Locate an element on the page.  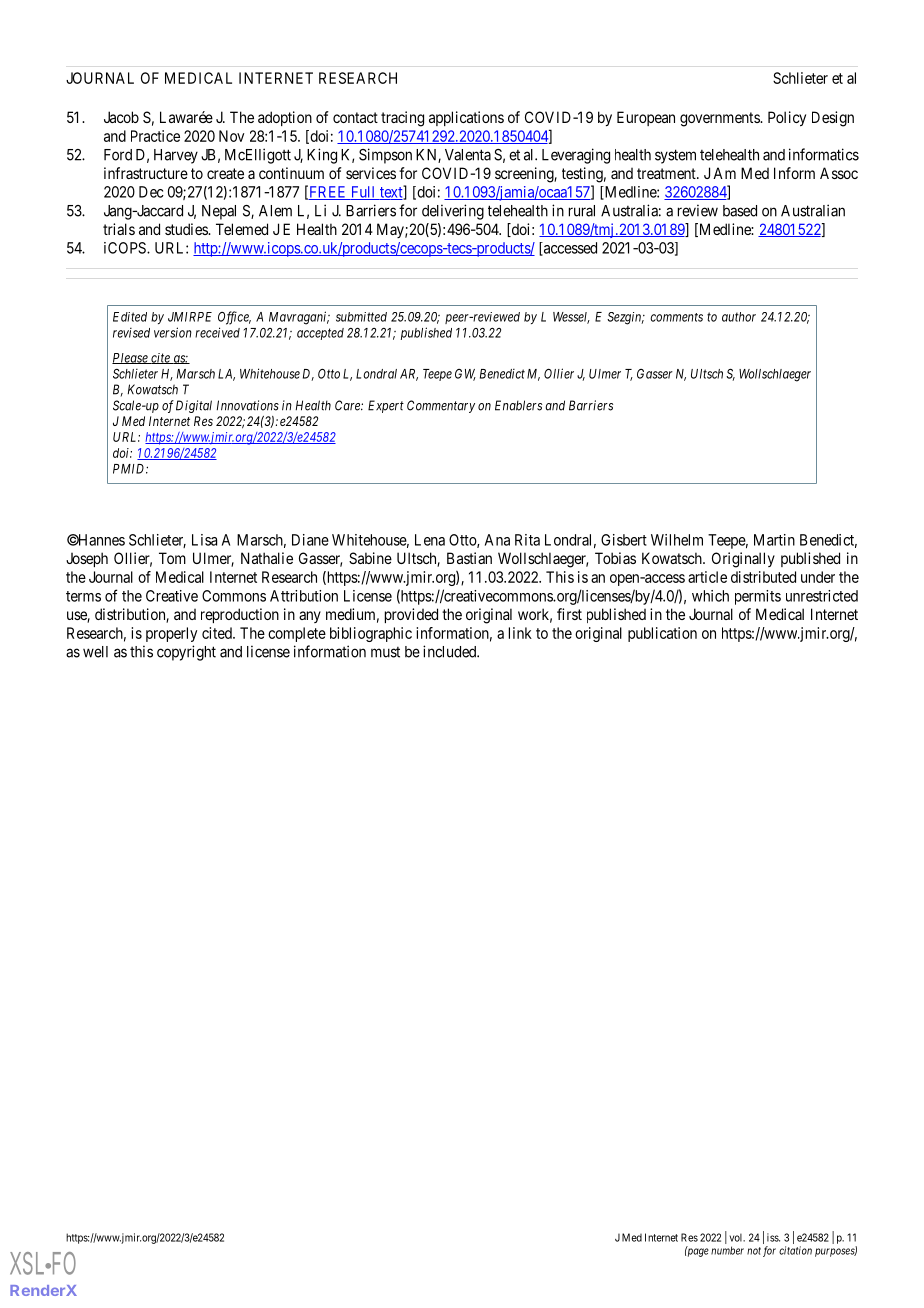
copyright is located at coordinates (186, 653).
